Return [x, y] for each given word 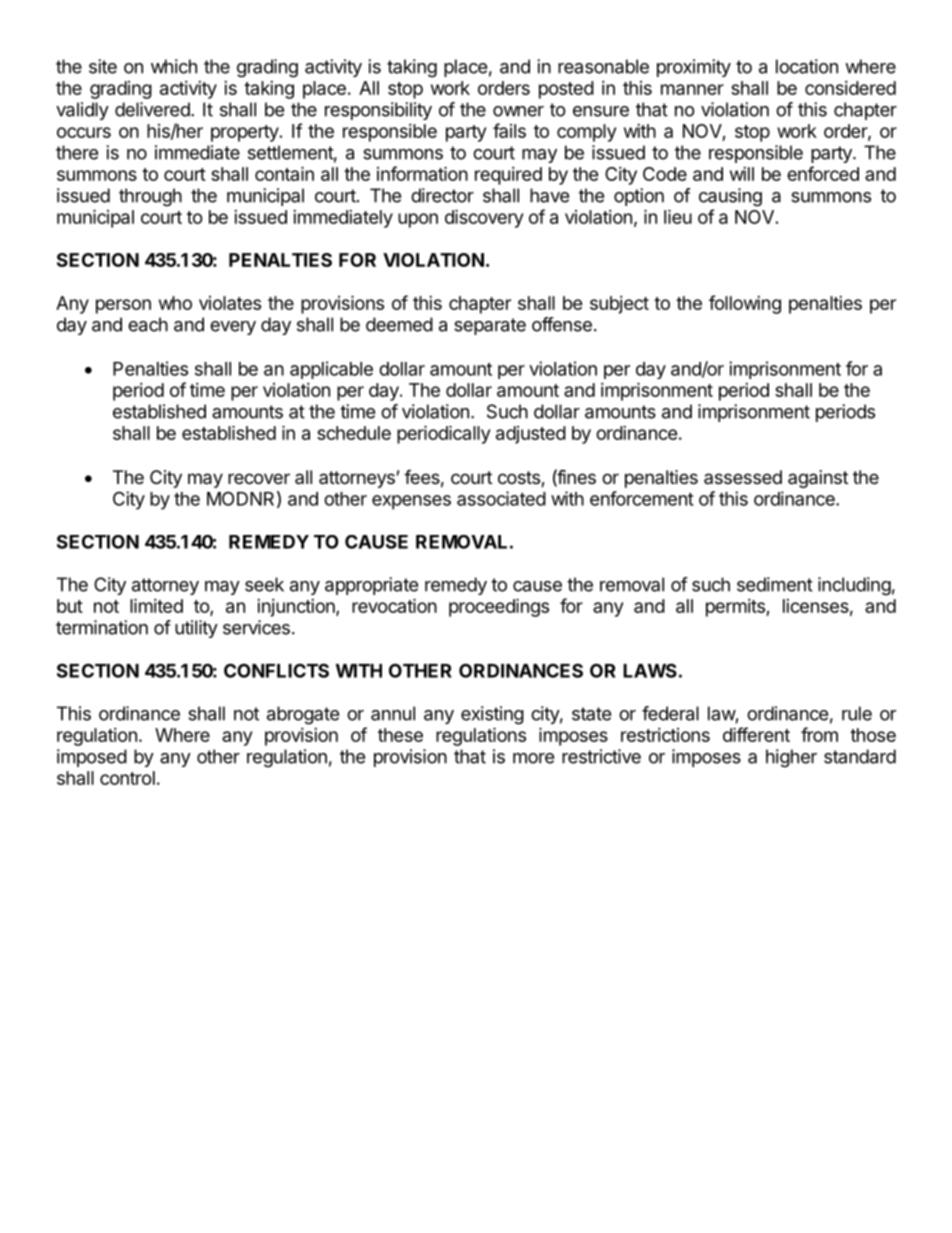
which [174, 66]
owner [518, 111]
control [127, 778]
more [533, 758]
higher [791, 758]
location [807, 66]
